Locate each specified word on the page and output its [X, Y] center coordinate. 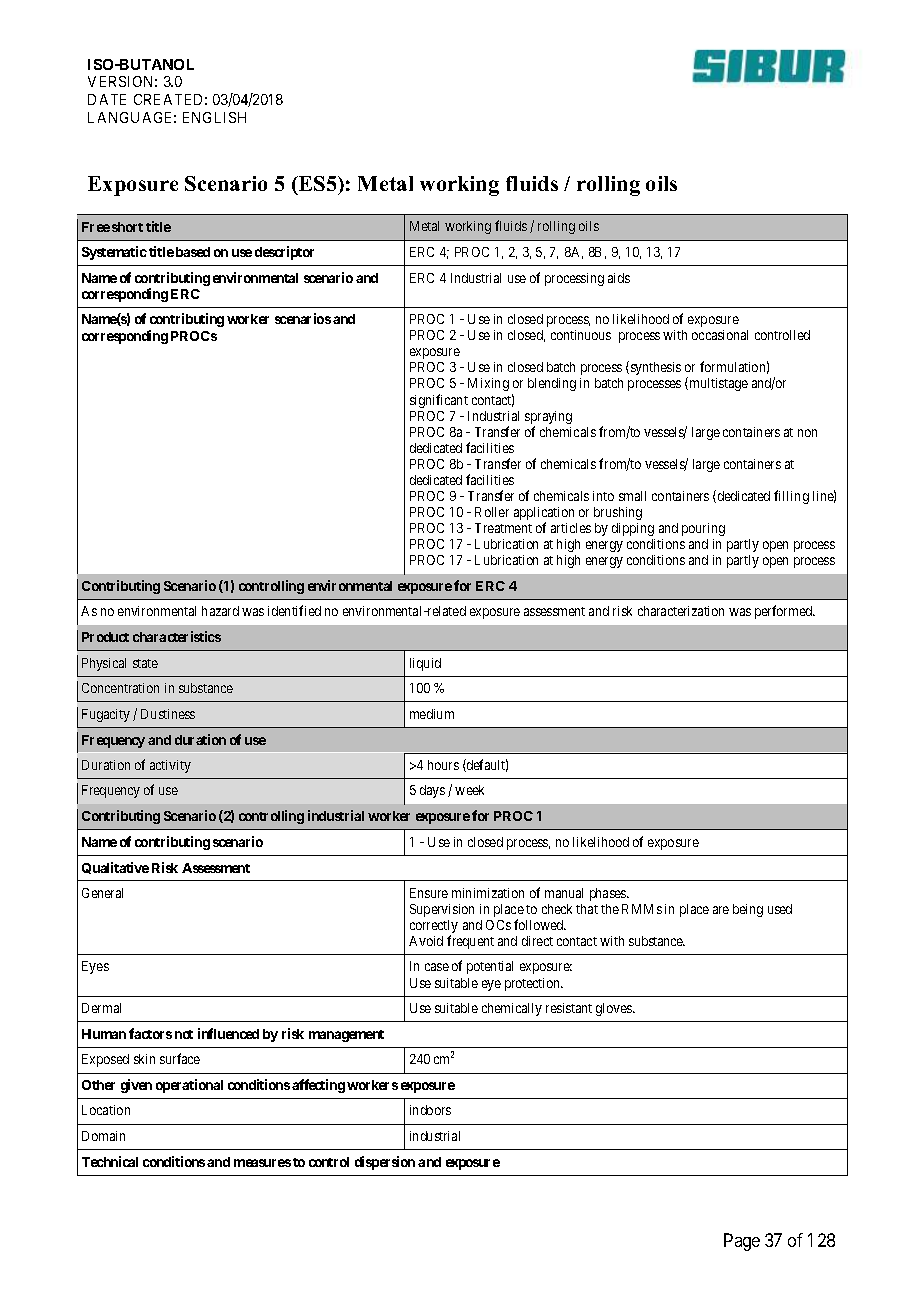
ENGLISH [214, 117]
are [721, 910]
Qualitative [115, 868]
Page [742, 1242]
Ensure [429, 893]
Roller [492, 512]
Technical [110, 1161]
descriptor [284, 253]
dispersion [385, 1163]
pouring [703, 529]
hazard [220, 611]
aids [619, 278]
